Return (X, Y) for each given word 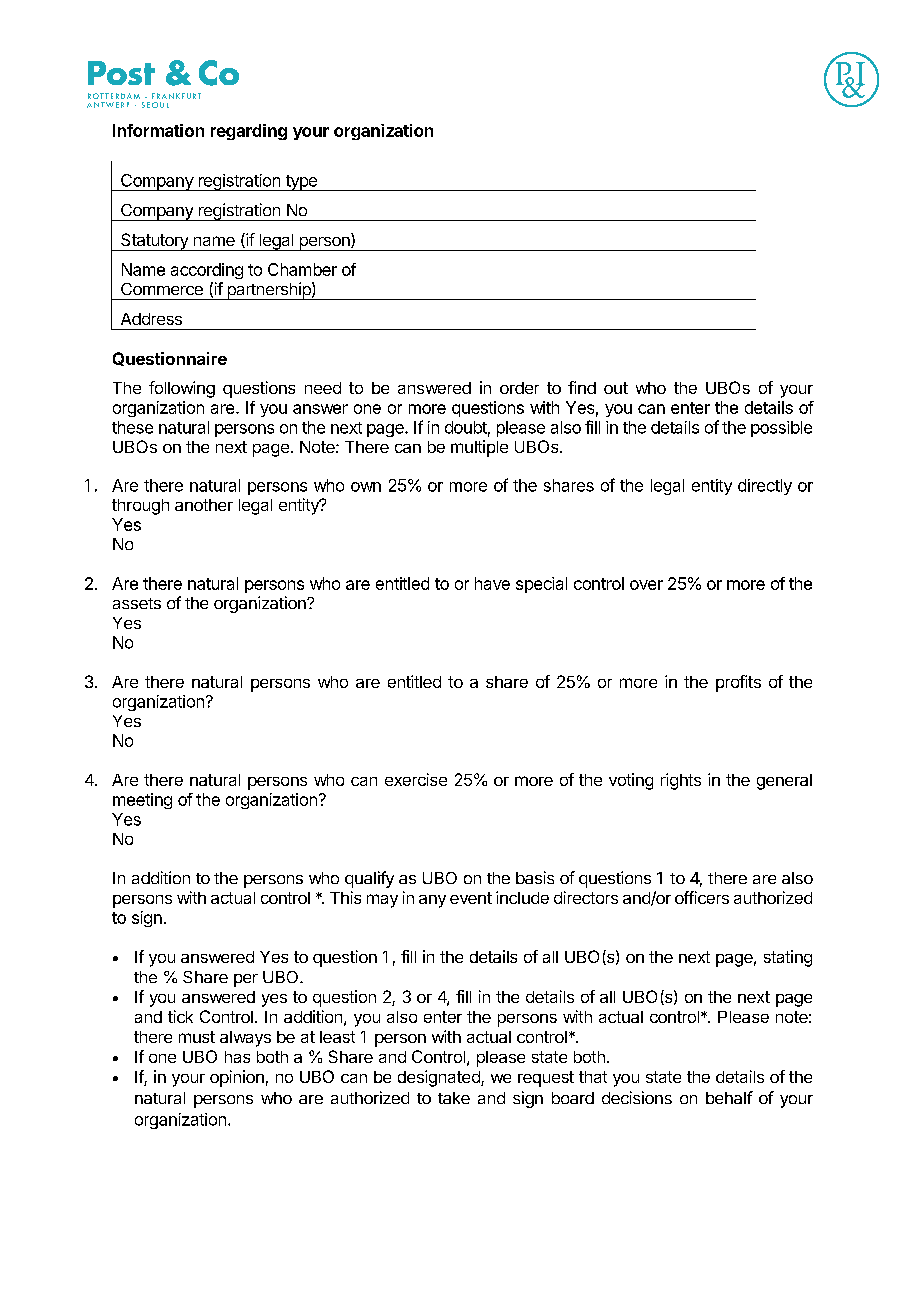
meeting (142, 801)
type (301, 183)
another (204, 505)
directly (765, 487)
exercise (416, 779)
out (616, 388)
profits (738, 683)
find (582, 387)
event (471, 898)
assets (137, 603)
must (197, 1037)
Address (151, 319)
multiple (479, 448)
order (519, 388)
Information (158, 130)
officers (702, 897)
